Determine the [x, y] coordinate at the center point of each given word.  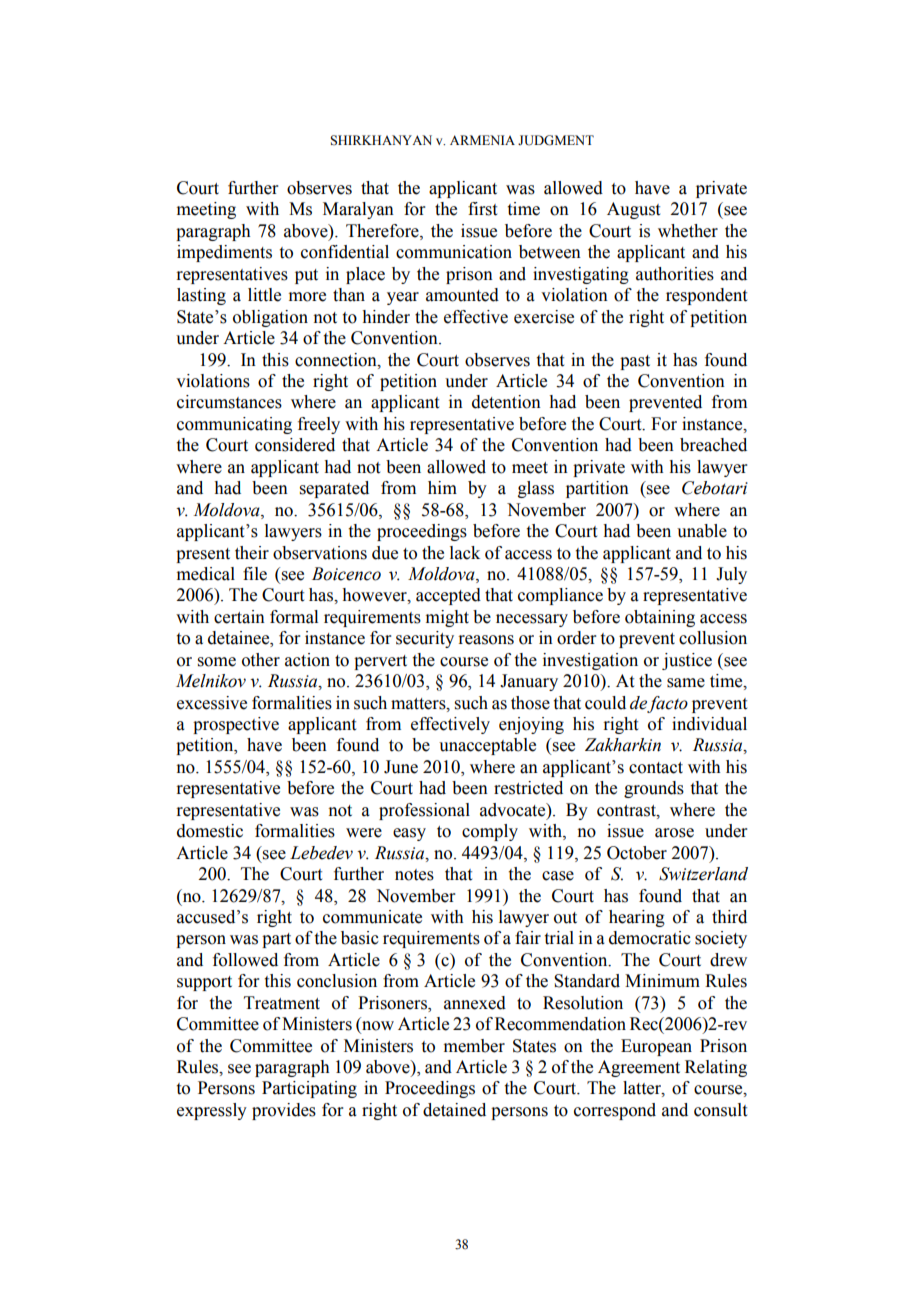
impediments [224, 253]
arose [674, 833]
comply [490, 832]
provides [284, 1111]
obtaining [660, 618]
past [635, 362]
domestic [210, 831]
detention [506, 402]
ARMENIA [482, 140]
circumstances [229, 402]
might [447, 618]
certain [239, 617]
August [633, 210]
